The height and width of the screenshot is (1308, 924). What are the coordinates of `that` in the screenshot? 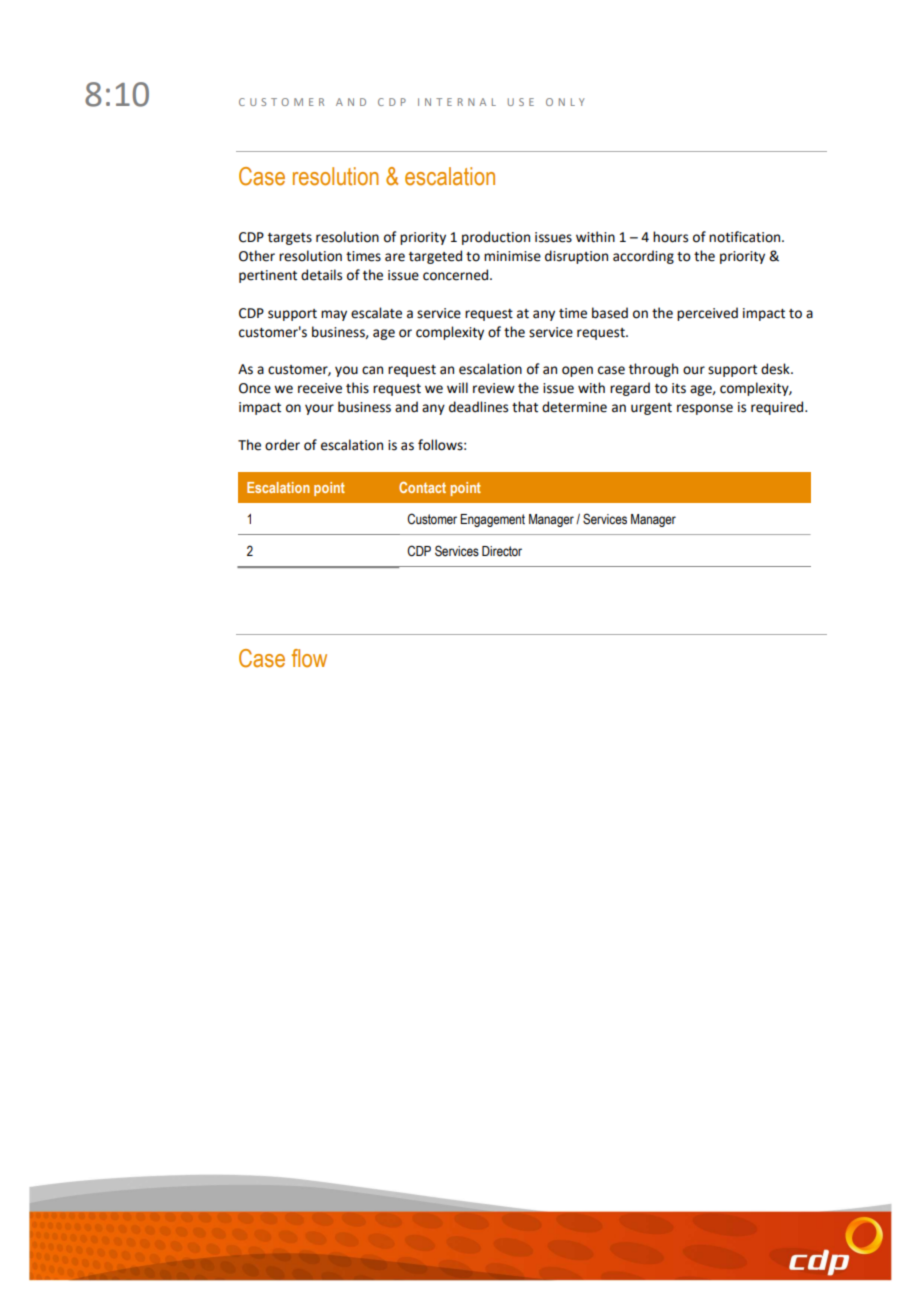 It's located at (525, 407).
